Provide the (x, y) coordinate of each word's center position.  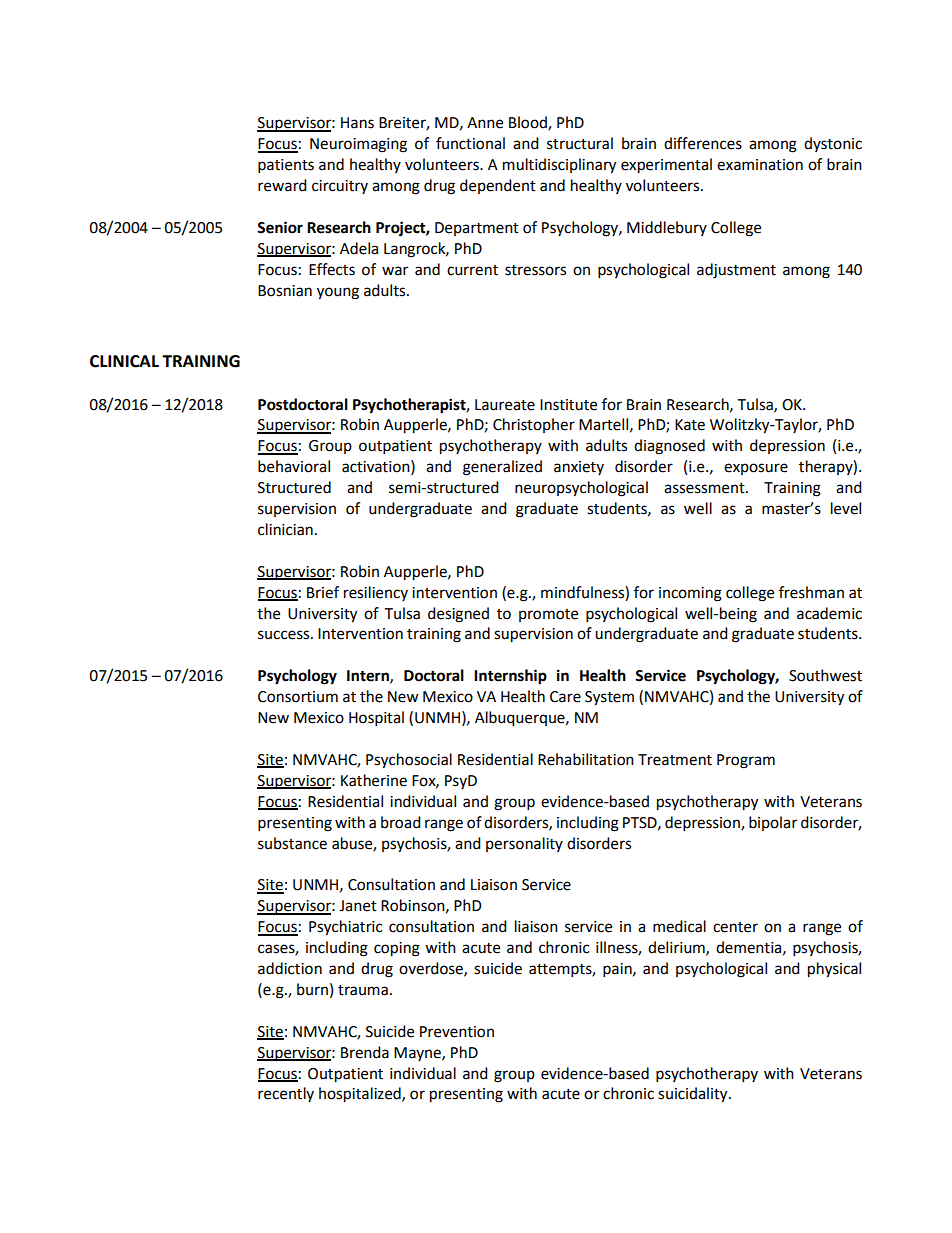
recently (286, 1094)
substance (292, 843)
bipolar (773, 823)
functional (470, 143)
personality (524, 844)
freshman (811, 592)
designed (458, 615)
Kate (690, 425)
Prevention (457, 1032)
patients (286, 166)
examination (760, 165)
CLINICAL (124, 361)
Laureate (505, 405)
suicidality (694, 1095)
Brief (323, 592)
